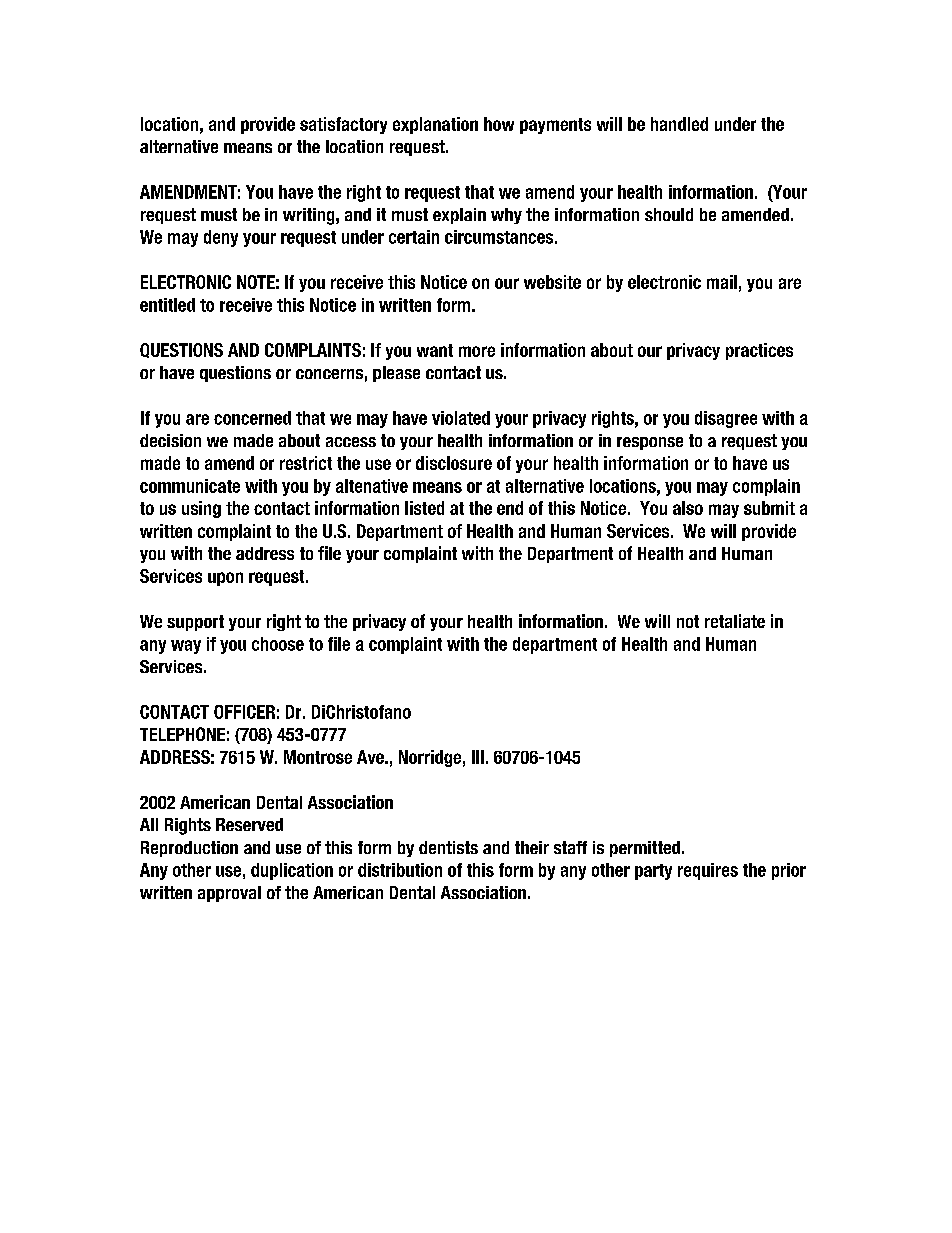 The height and width of the screenshot is (1233, 952). I want to click on requires, so click(708, 871).
